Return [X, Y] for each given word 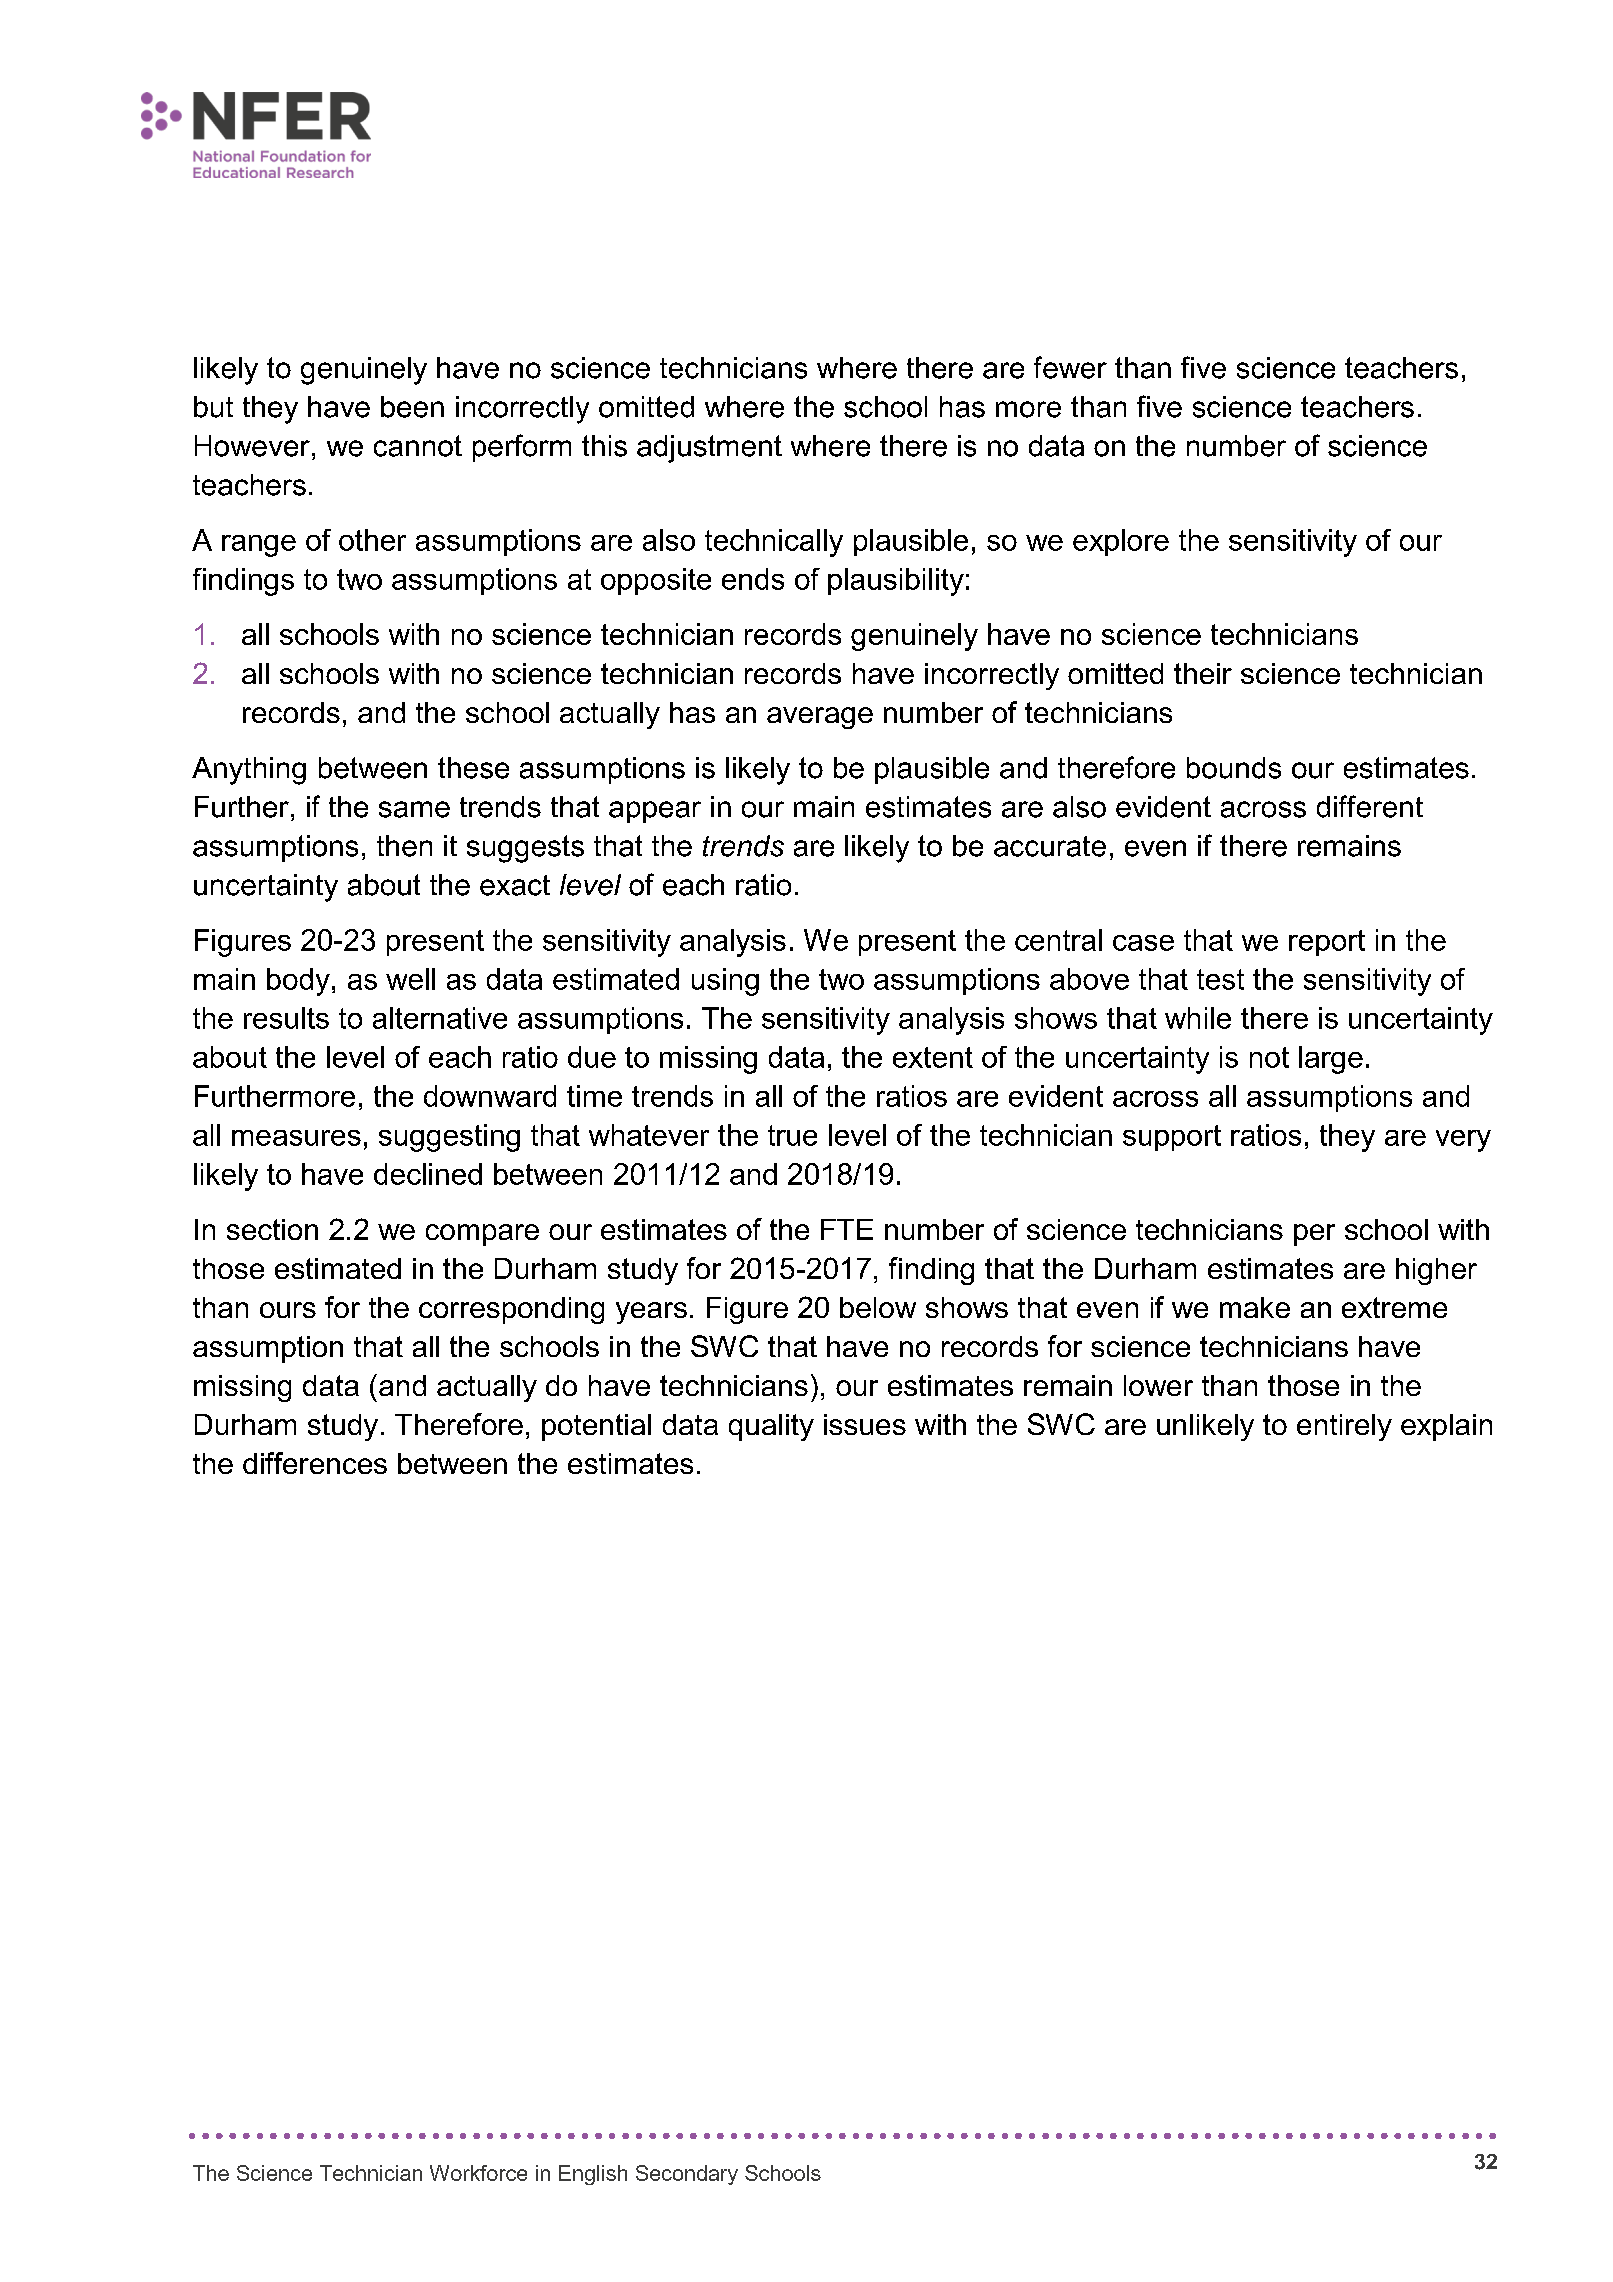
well [410, 979]
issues [865, 1424]
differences [315, 1463]
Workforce [478, 2173]
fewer [1070, 367]
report [1327, 943]
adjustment [709, 449]
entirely [1344, 1427]
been [412, 407]
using [725, 982]
